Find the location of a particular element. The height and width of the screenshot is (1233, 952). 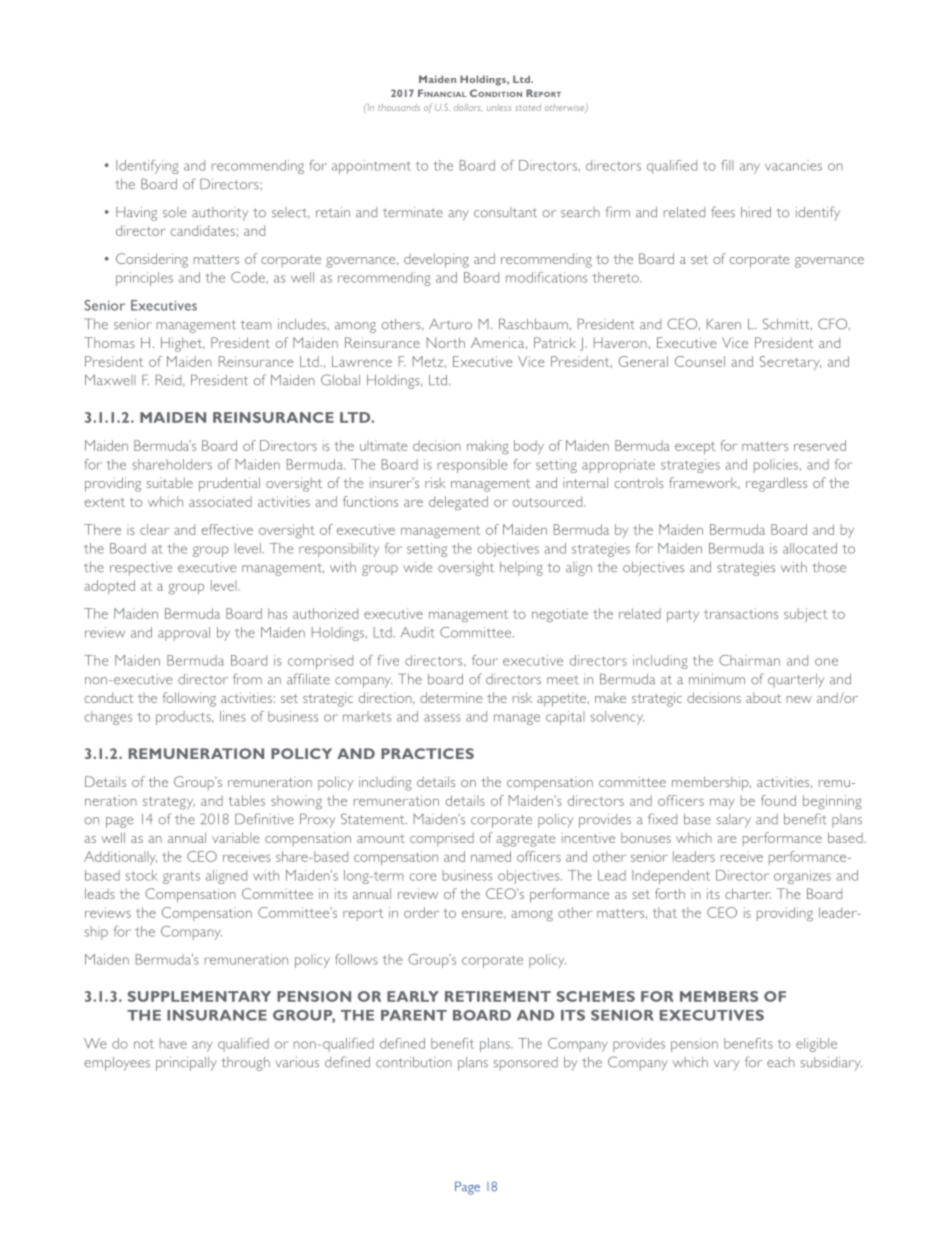

dollars is located at coordinates (468, 107).
